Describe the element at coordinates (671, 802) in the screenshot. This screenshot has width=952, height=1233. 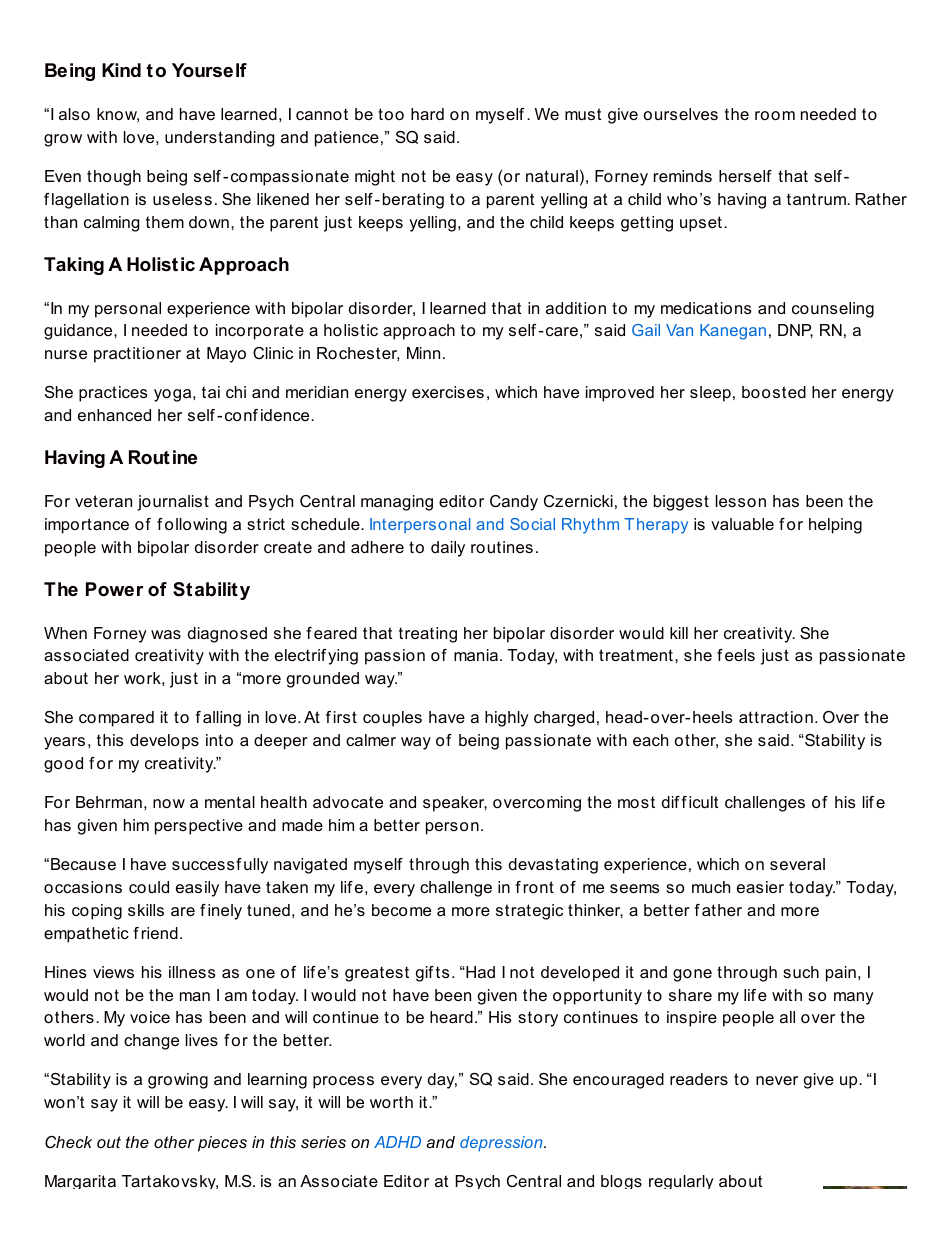
I see `dif` at that location.
